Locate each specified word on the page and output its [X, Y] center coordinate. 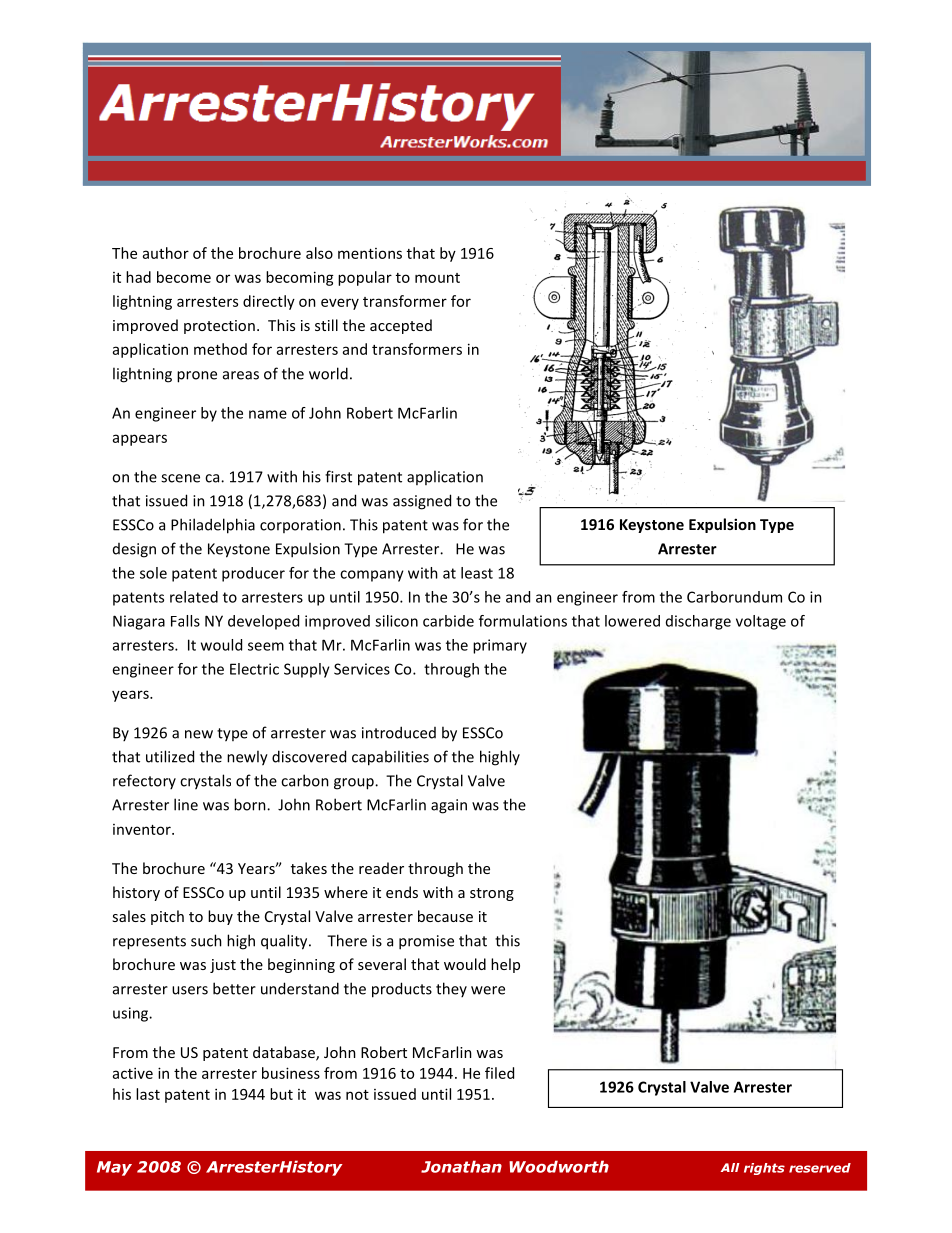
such [206, 940]
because [445, 916]
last [148, 1094]
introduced [399, 732]
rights [764, 1169]
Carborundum [734, 597]
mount [437, 278]
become [184, 277]
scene [180, 478]
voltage [761, 622]
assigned [422, 502]
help [505, 965]
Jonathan [461, 1166]
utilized [170, 756]
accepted [401, 326]
